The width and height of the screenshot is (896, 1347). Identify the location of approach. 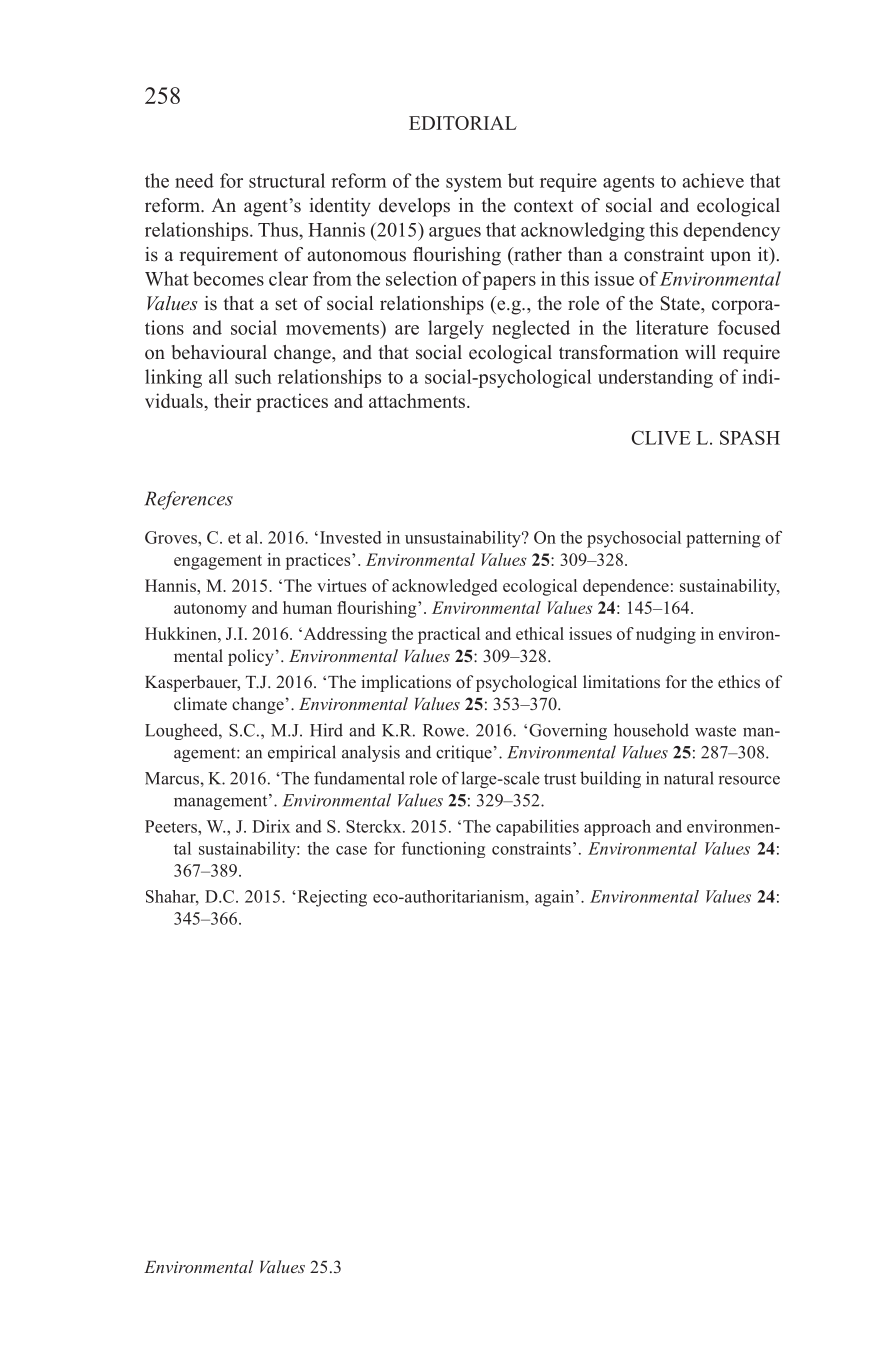
(617, 828).
